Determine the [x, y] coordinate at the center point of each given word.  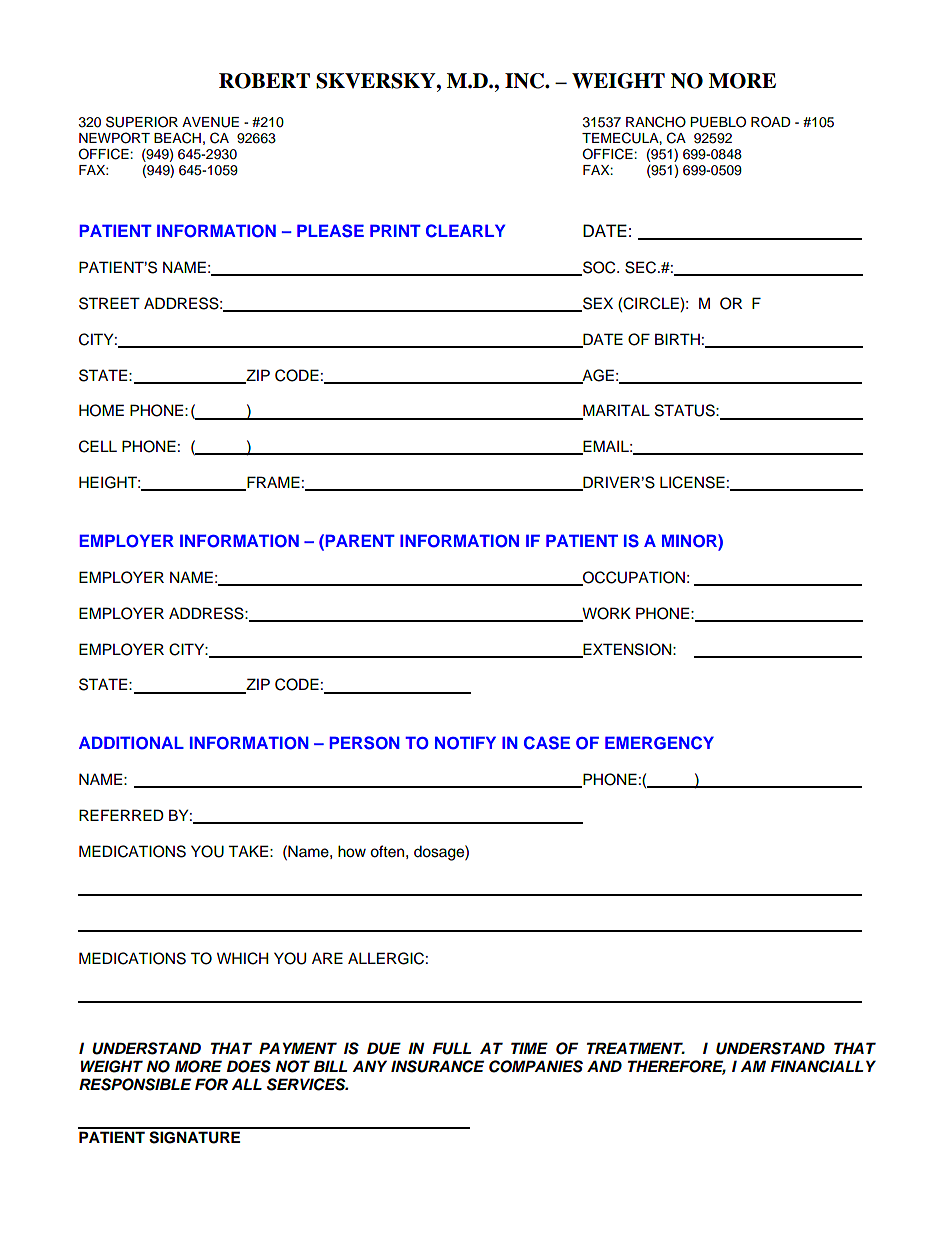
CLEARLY [465, 231]
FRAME [272, 483]
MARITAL [615, 411]
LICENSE [692, 482]
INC [526, 81]
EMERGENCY [659, 743]
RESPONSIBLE [135, 1084]
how [352, 851]
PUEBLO [718, 122]
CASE [547, 743]
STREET [109, 303]
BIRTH [677, 339]
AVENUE [210, 122]
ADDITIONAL [131, 743]
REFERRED [121, 815]
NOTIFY [465, 743]
